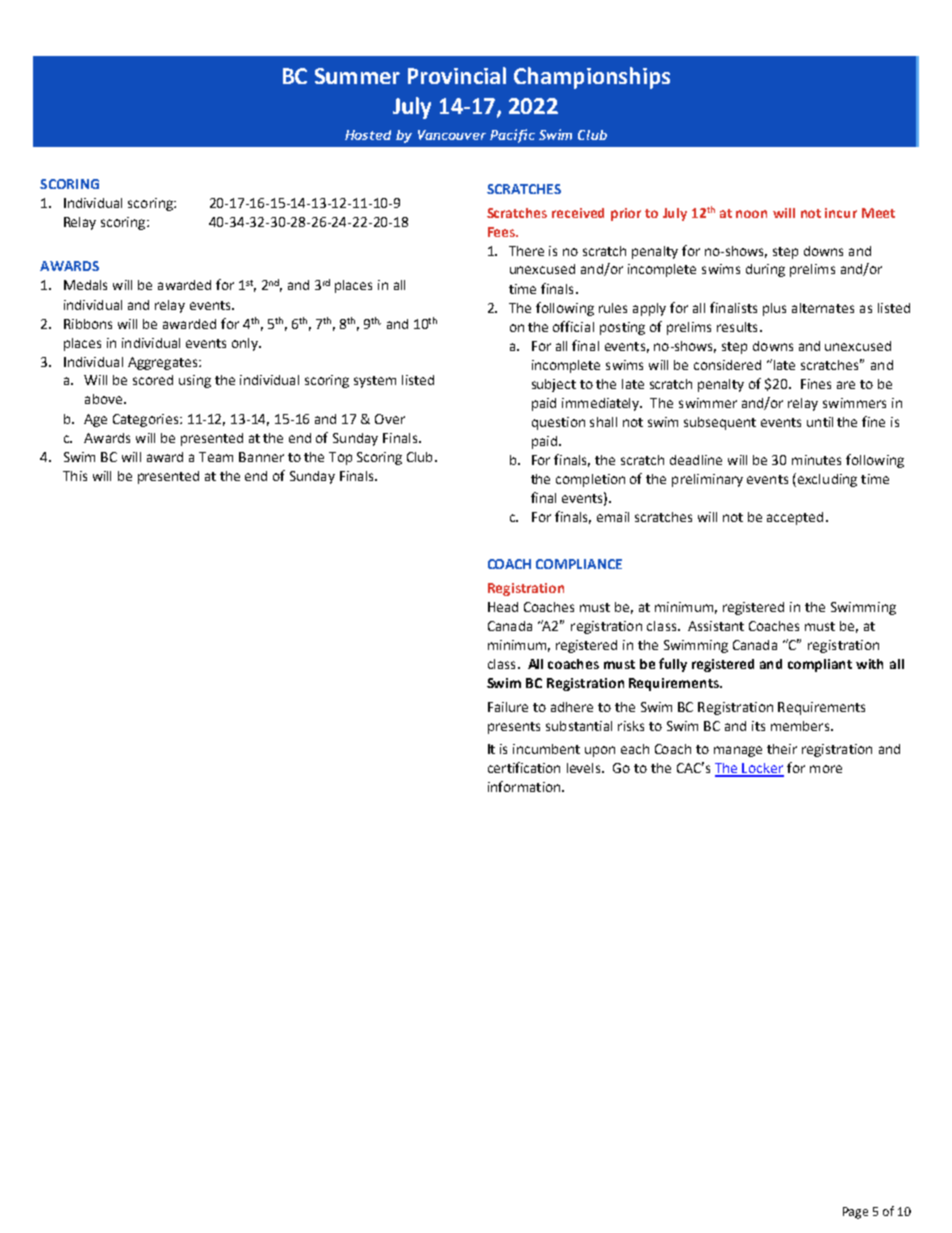 The height and width of the screenshot is (1233, 952). I want to click on Vancouver, so click(452, 135).
